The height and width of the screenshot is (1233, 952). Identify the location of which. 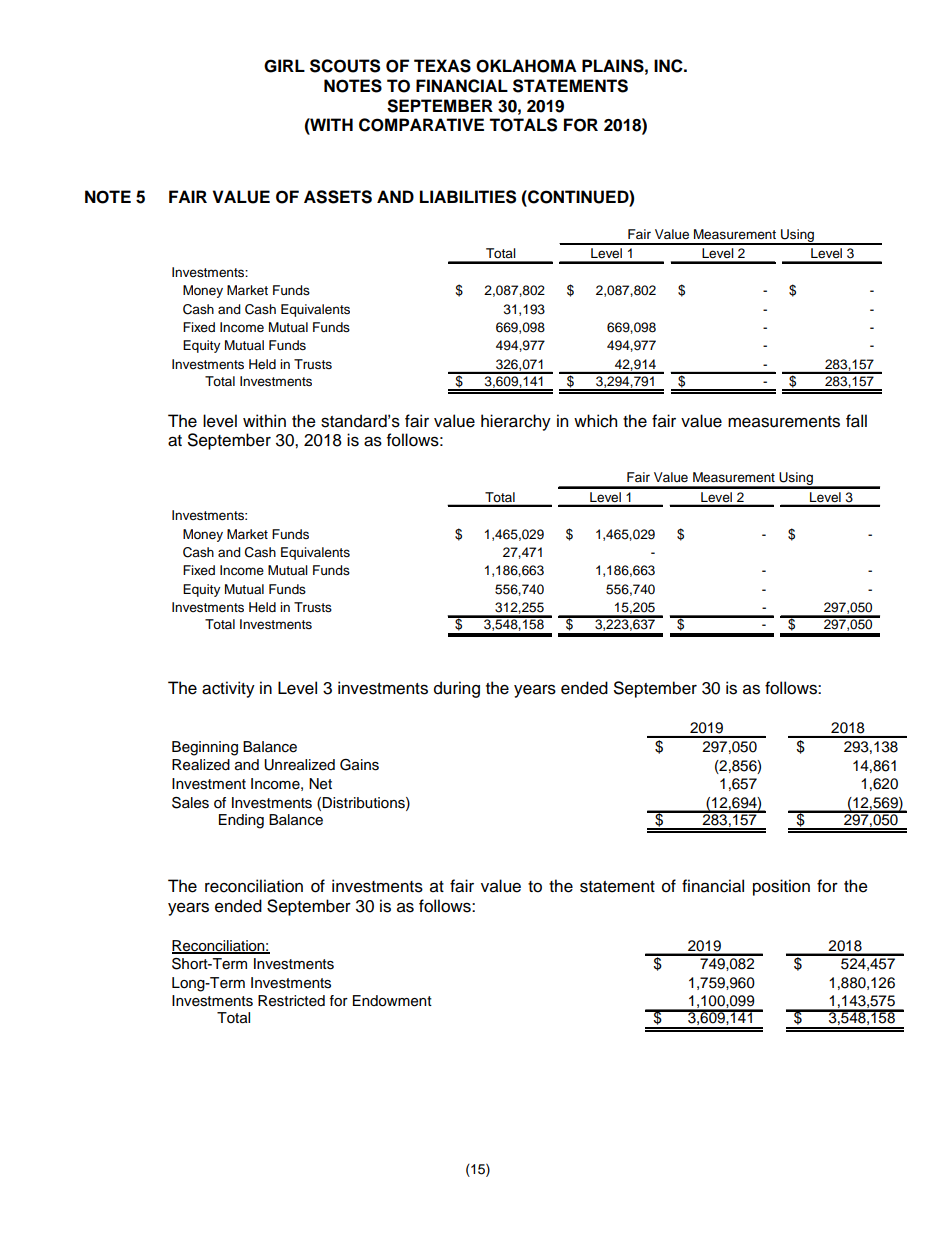
(595, 421).
